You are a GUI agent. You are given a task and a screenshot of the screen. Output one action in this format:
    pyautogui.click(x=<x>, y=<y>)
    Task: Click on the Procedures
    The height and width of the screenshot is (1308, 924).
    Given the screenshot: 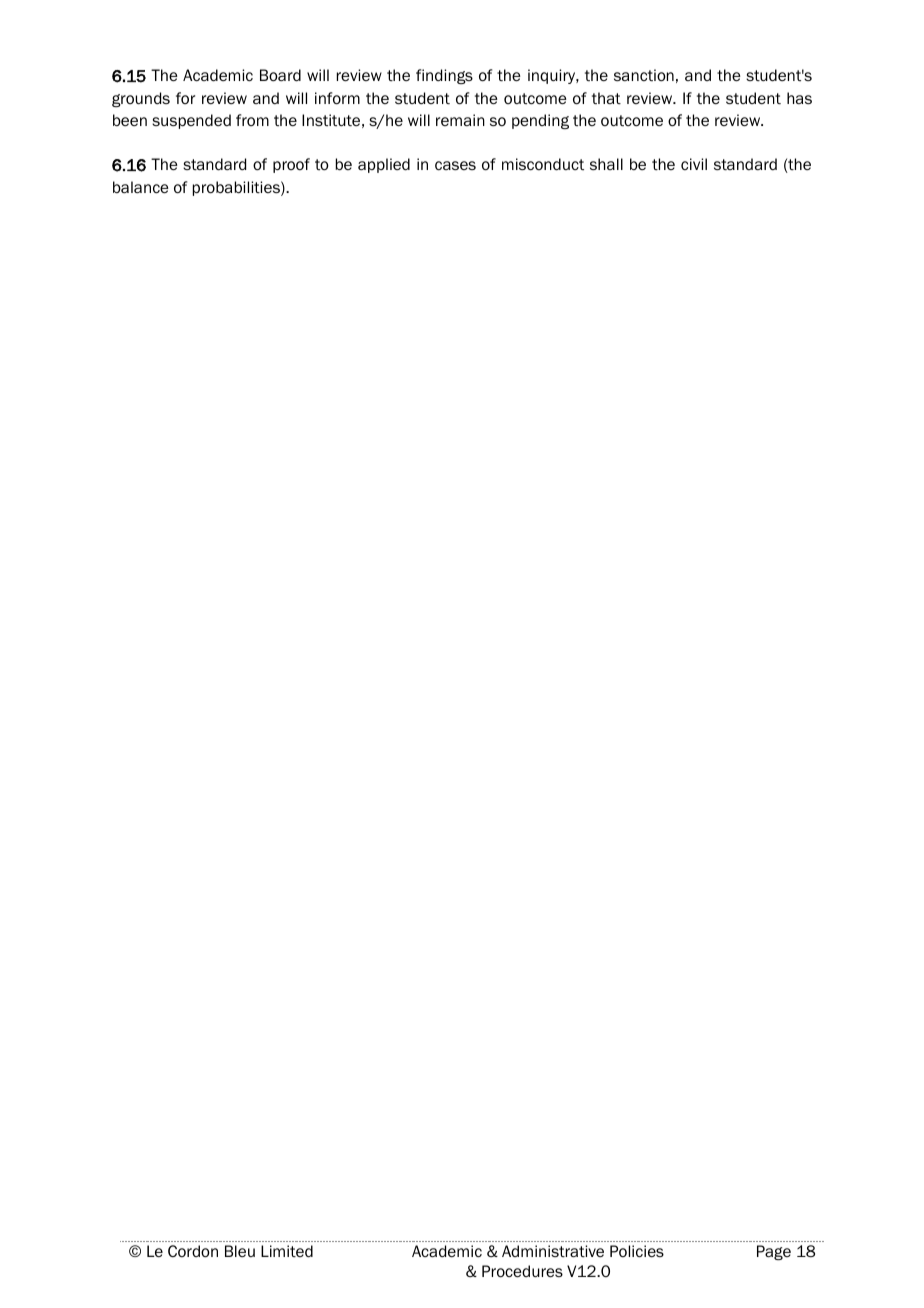 What is the action you would take?
    pyautogui.click(x=522, y=1271)
